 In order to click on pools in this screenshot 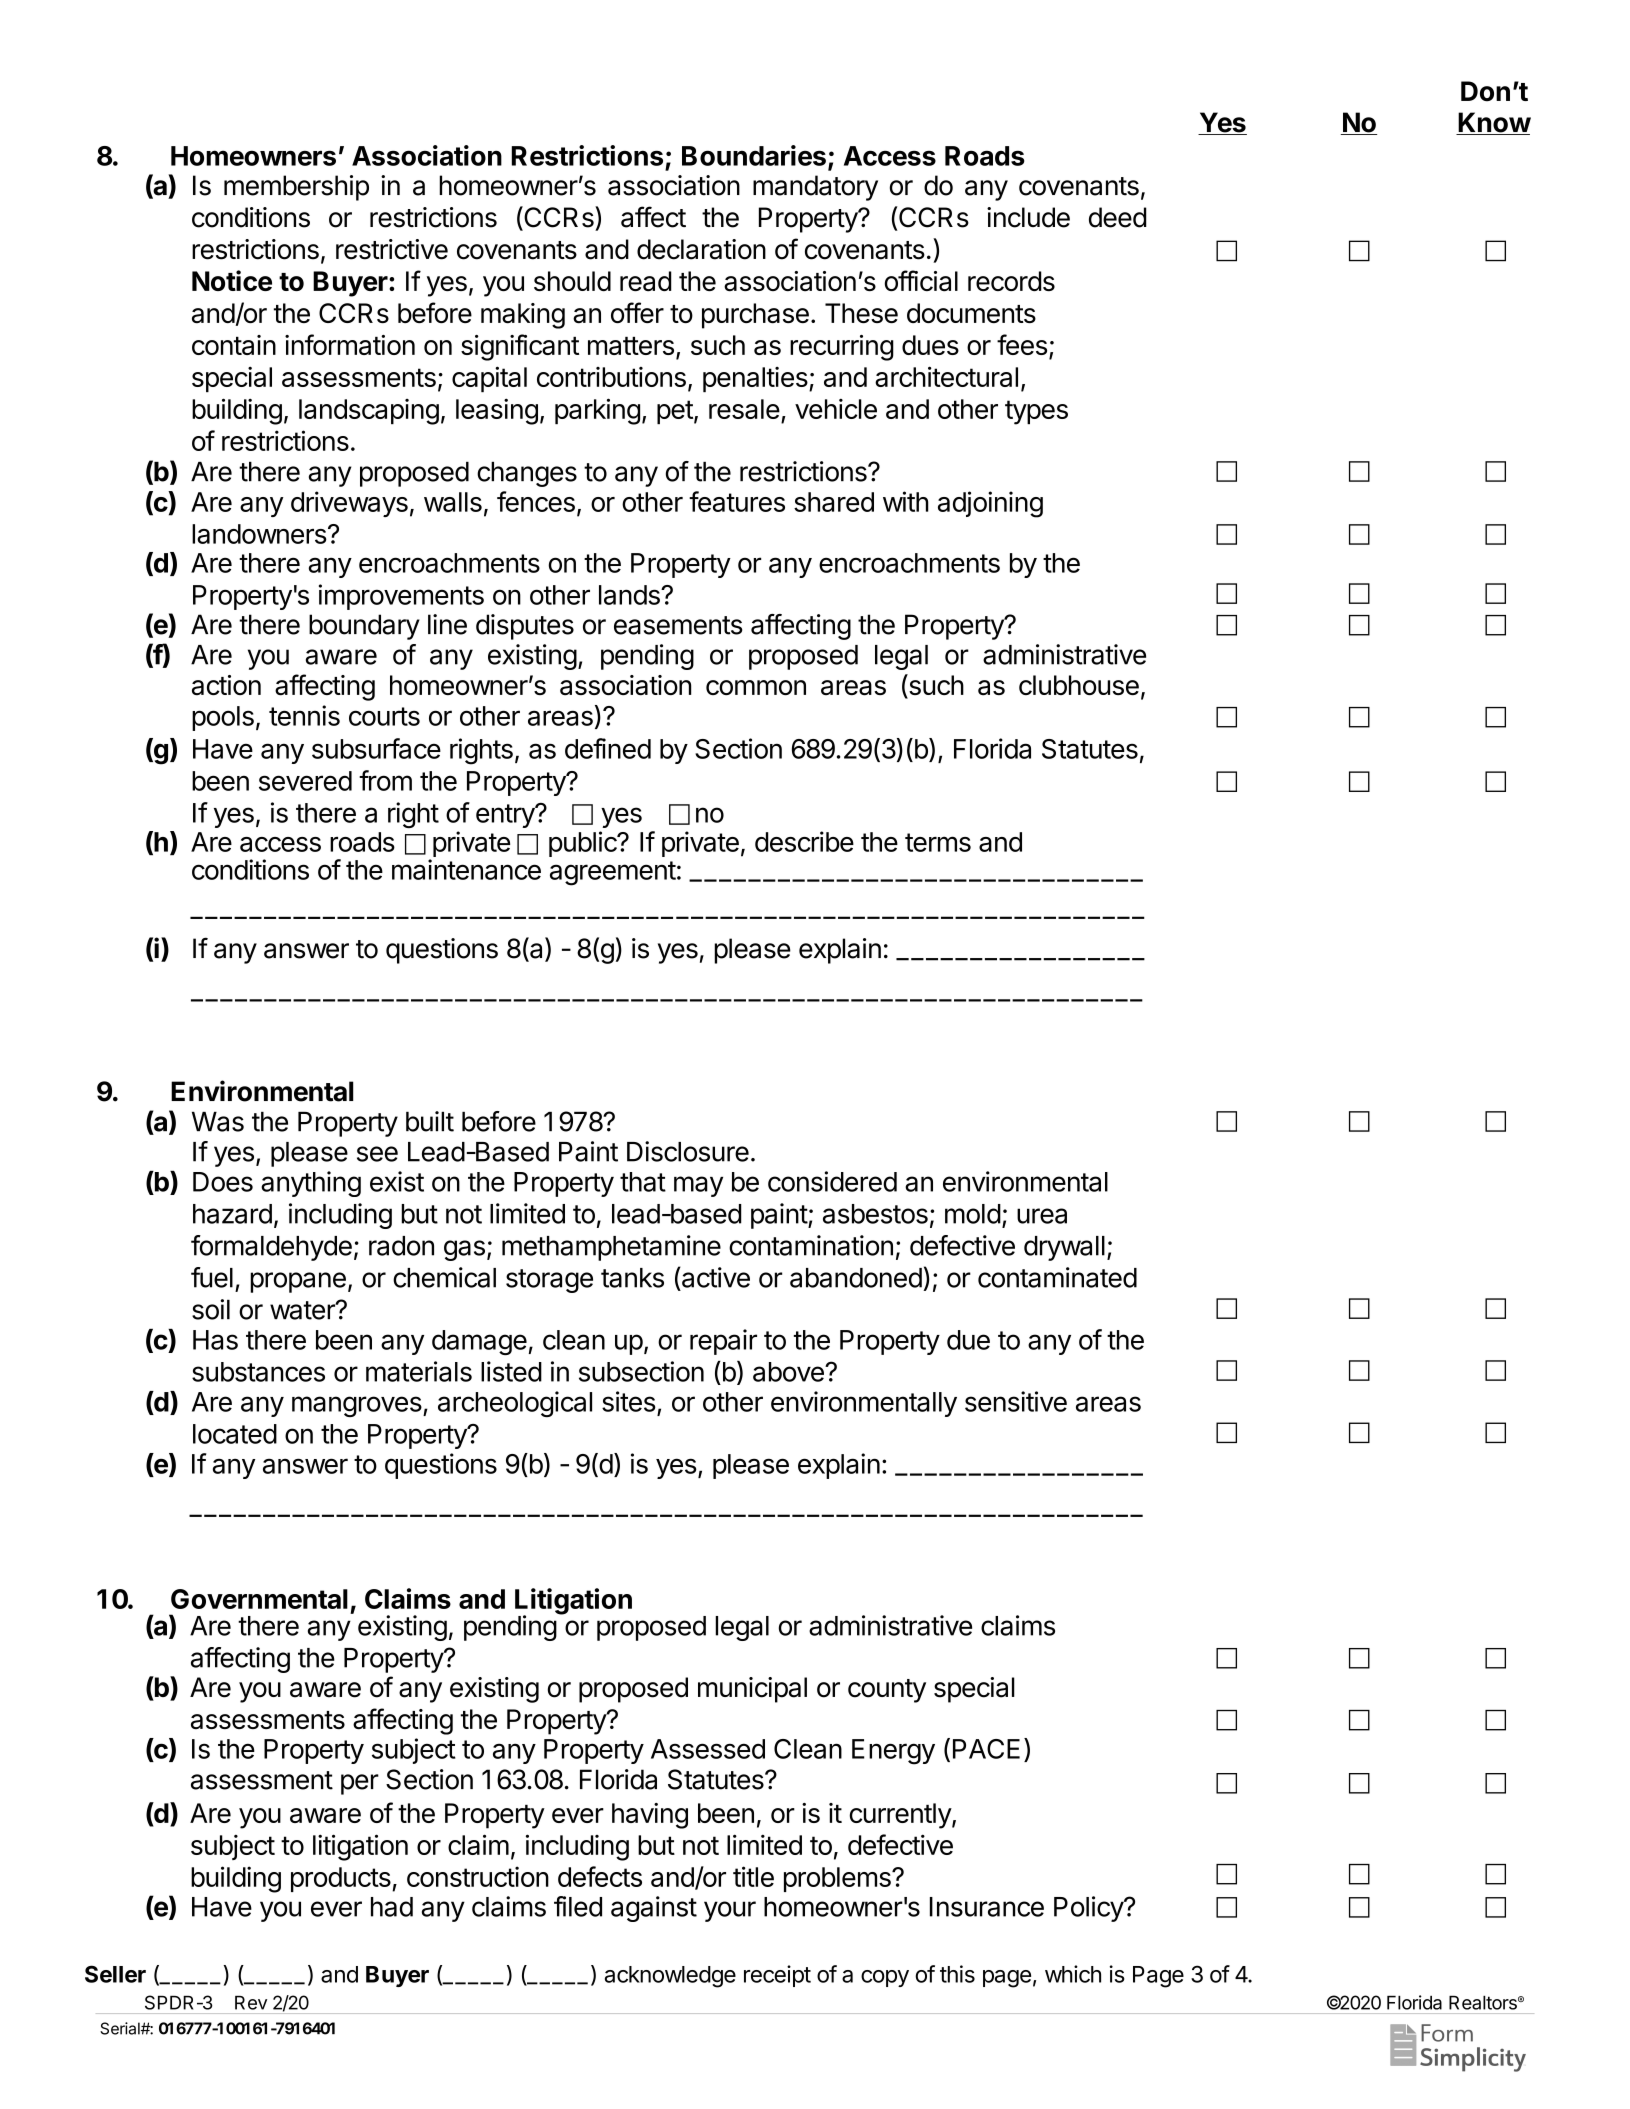, I will do `click(223, 718)`.
